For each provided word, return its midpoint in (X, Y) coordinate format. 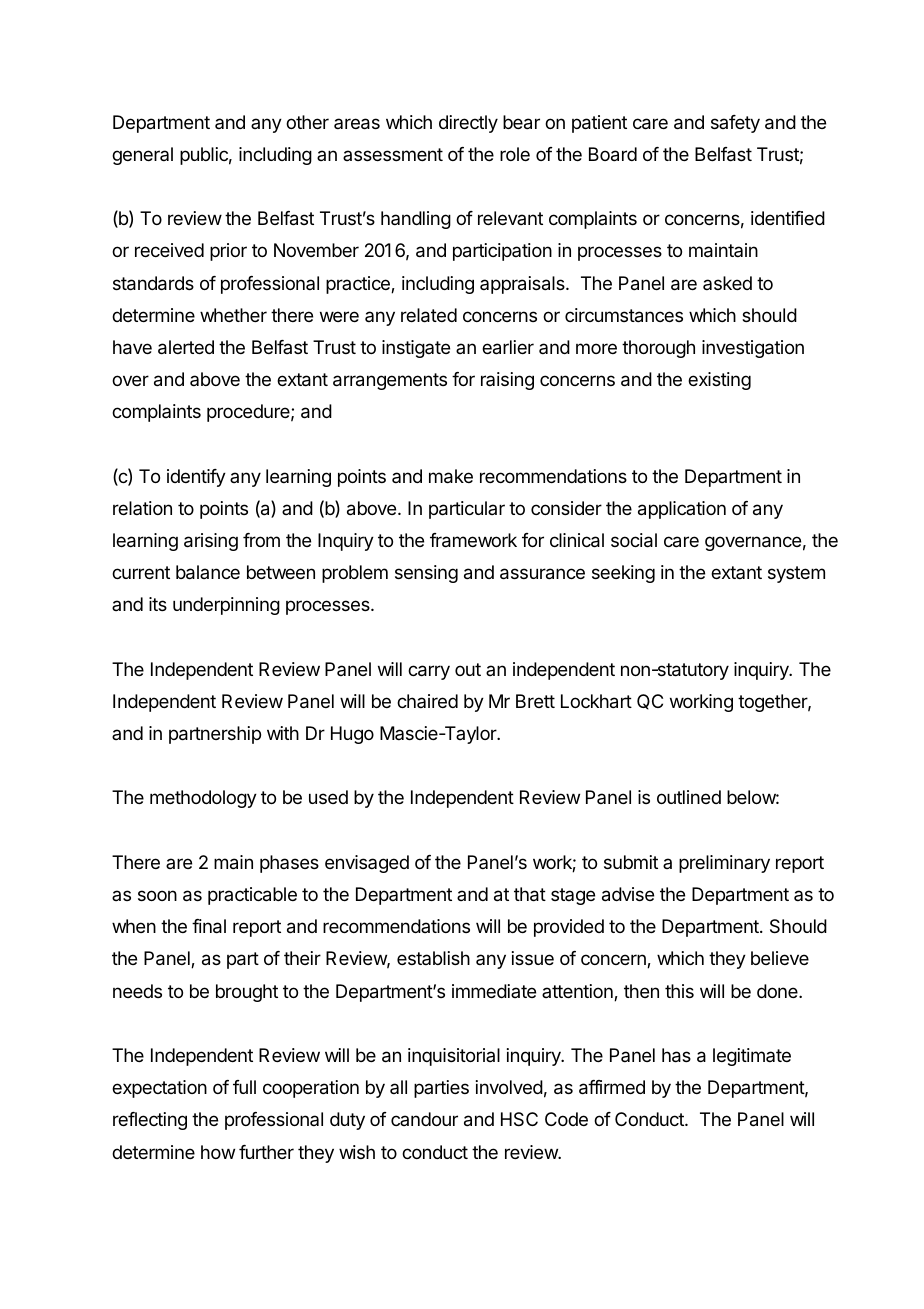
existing (719, 381)
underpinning (226, 606)
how (218, 1152)
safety (735, 124)
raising (507, 381)
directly (468, 124)
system (796, 574)
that (530, 894)
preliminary (724, 864)
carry (429, 672)
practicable (252, 896)
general (142, 156)
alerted (186, 347)
